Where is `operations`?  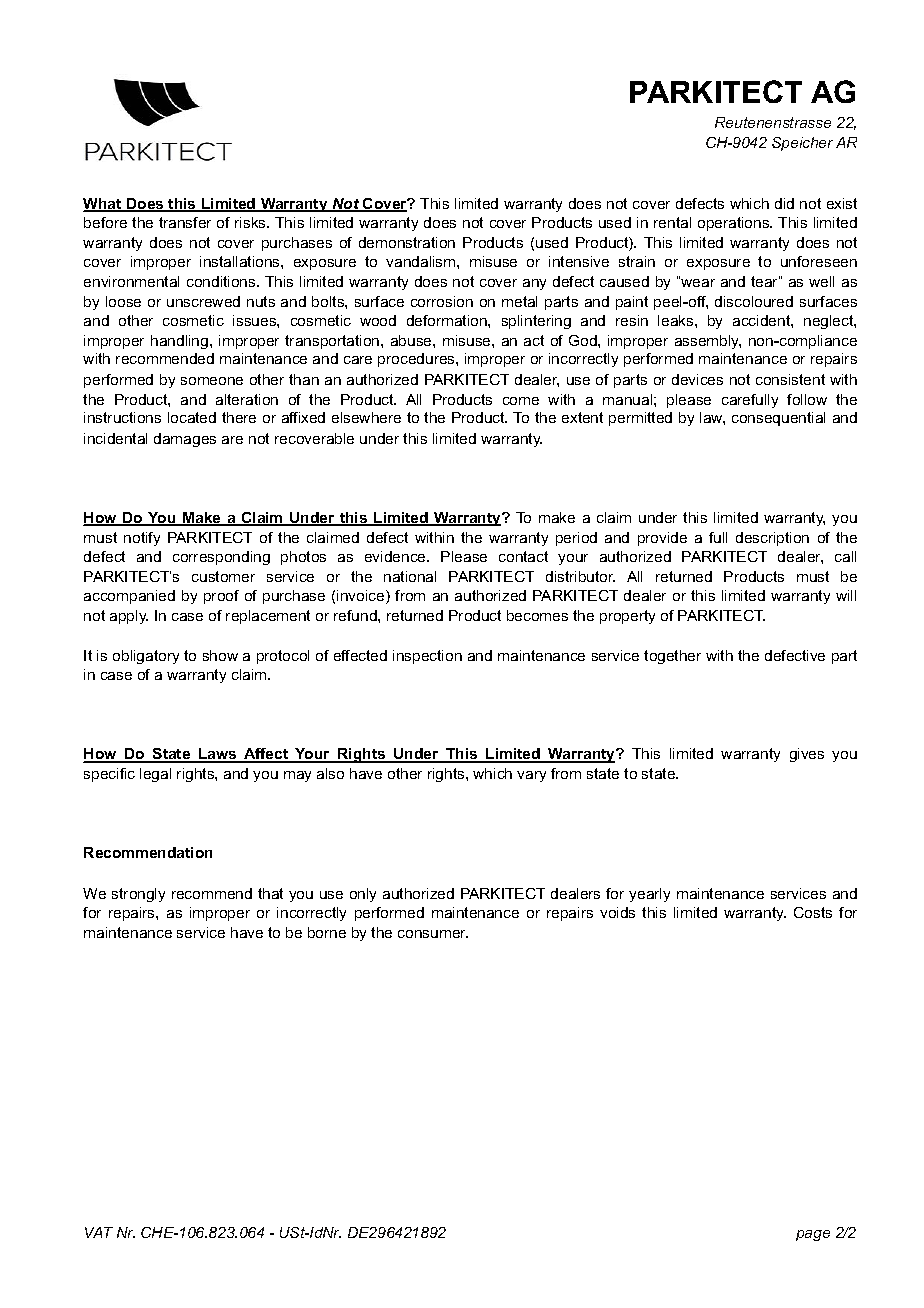 operations is located at coordinates (735, 224).
